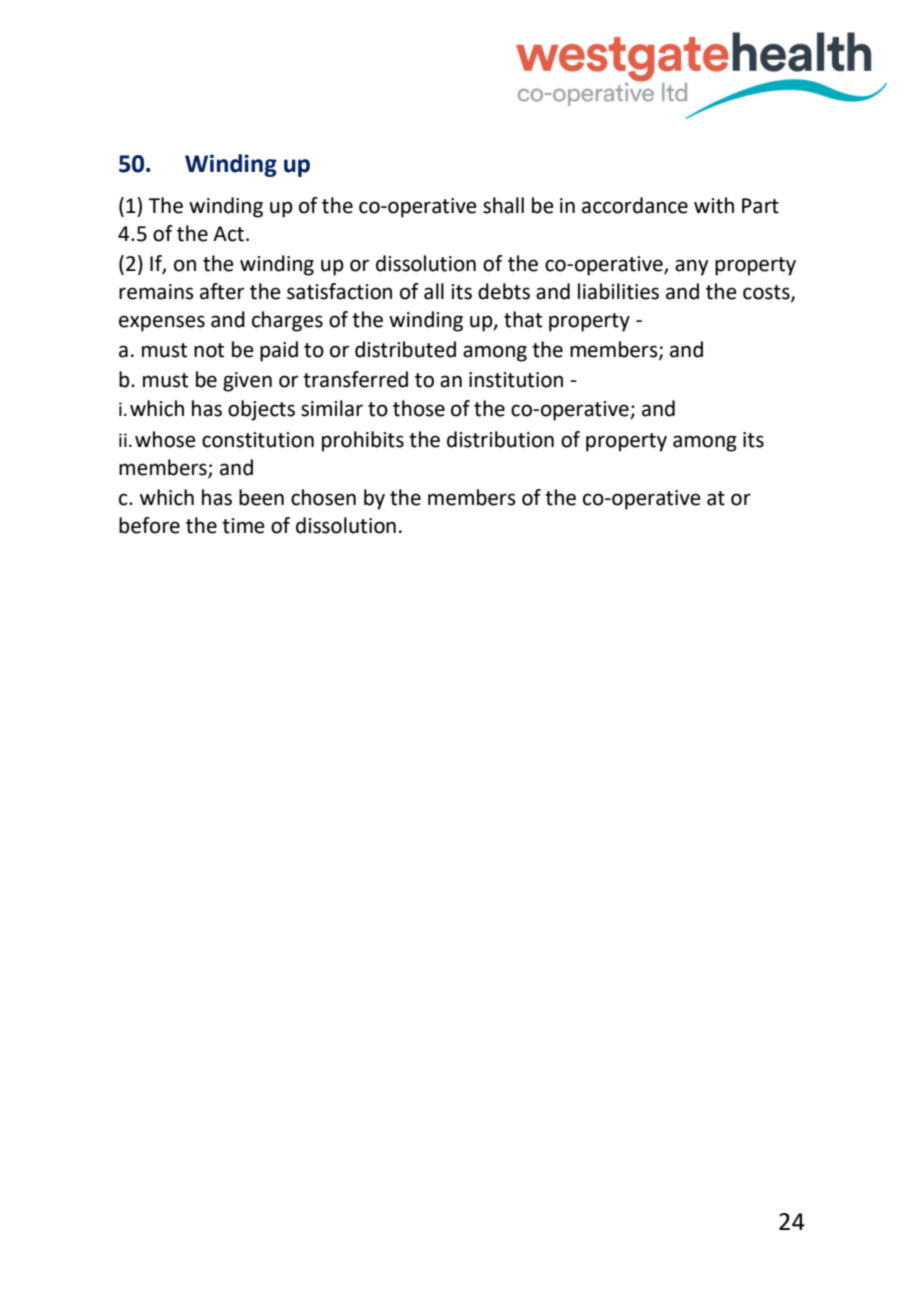  What do you see at coordinates (635, 205) in the image?
I see `accordance` at bounding box center [635, 205].
